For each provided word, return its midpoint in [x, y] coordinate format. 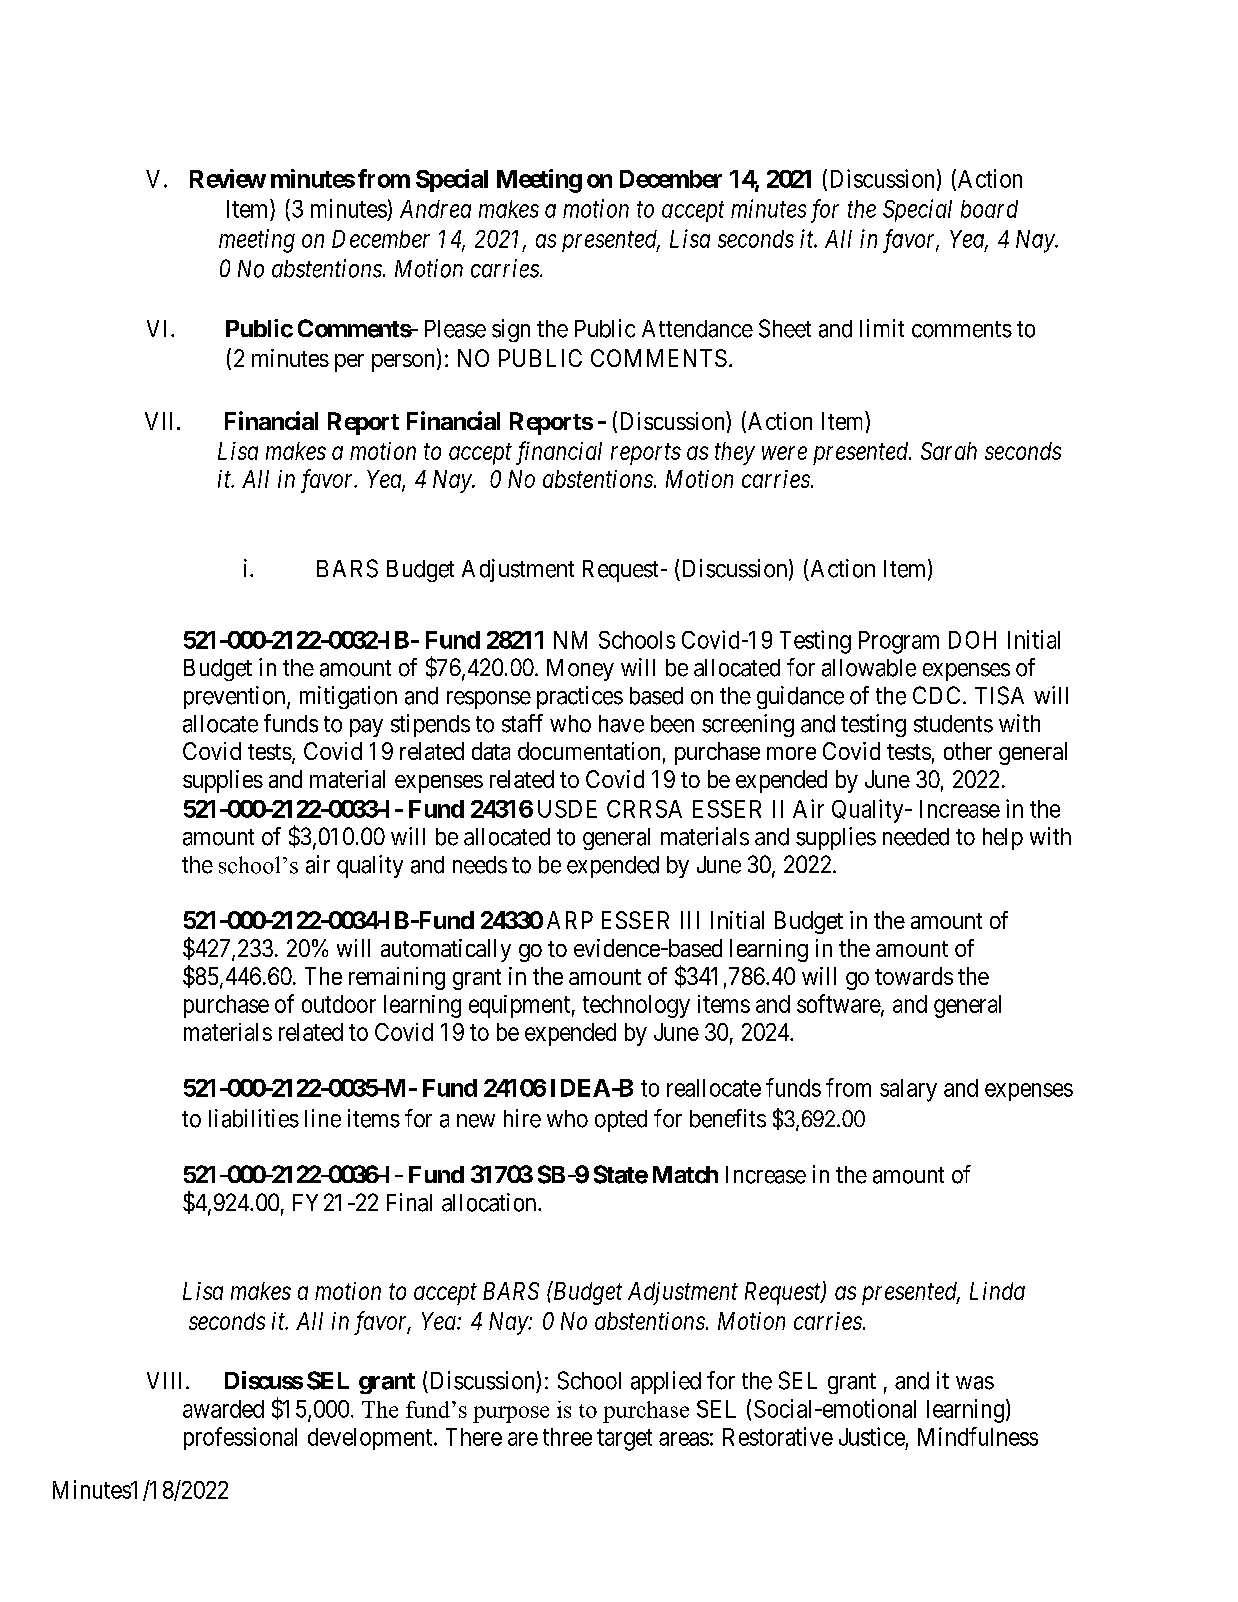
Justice [872, 1436]
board [989, 209]
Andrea [435, 209]
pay [366, 728]
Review [228, 178]
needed [916, 837]
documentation [589, 751]
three [567, 1437]
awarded [223, 1409]
